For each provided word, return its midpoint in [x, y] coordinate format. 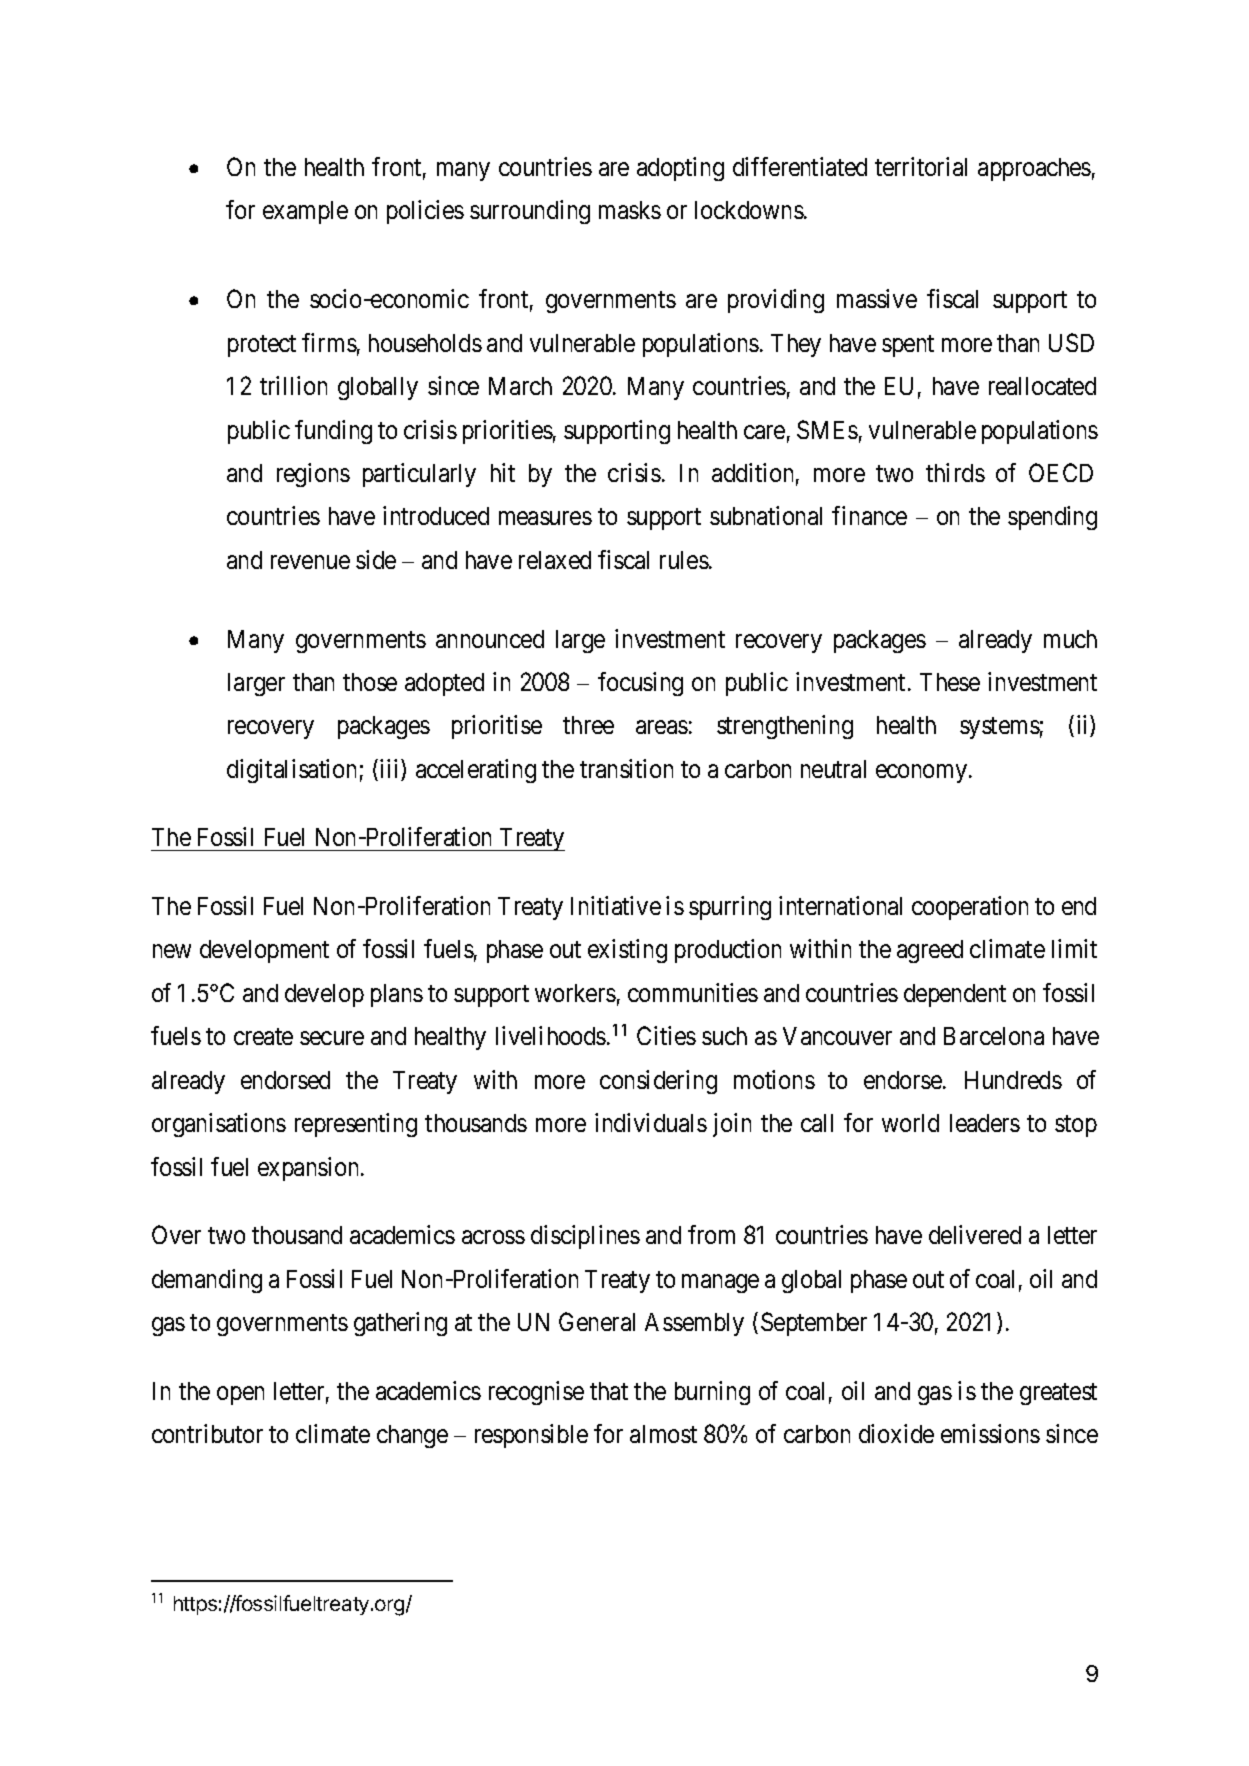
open [240, 1395]
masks [630, 210]
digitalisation [291, 771]
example [305, 212]
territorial [921, 166]
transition [626, 768]
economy [923, 773]
